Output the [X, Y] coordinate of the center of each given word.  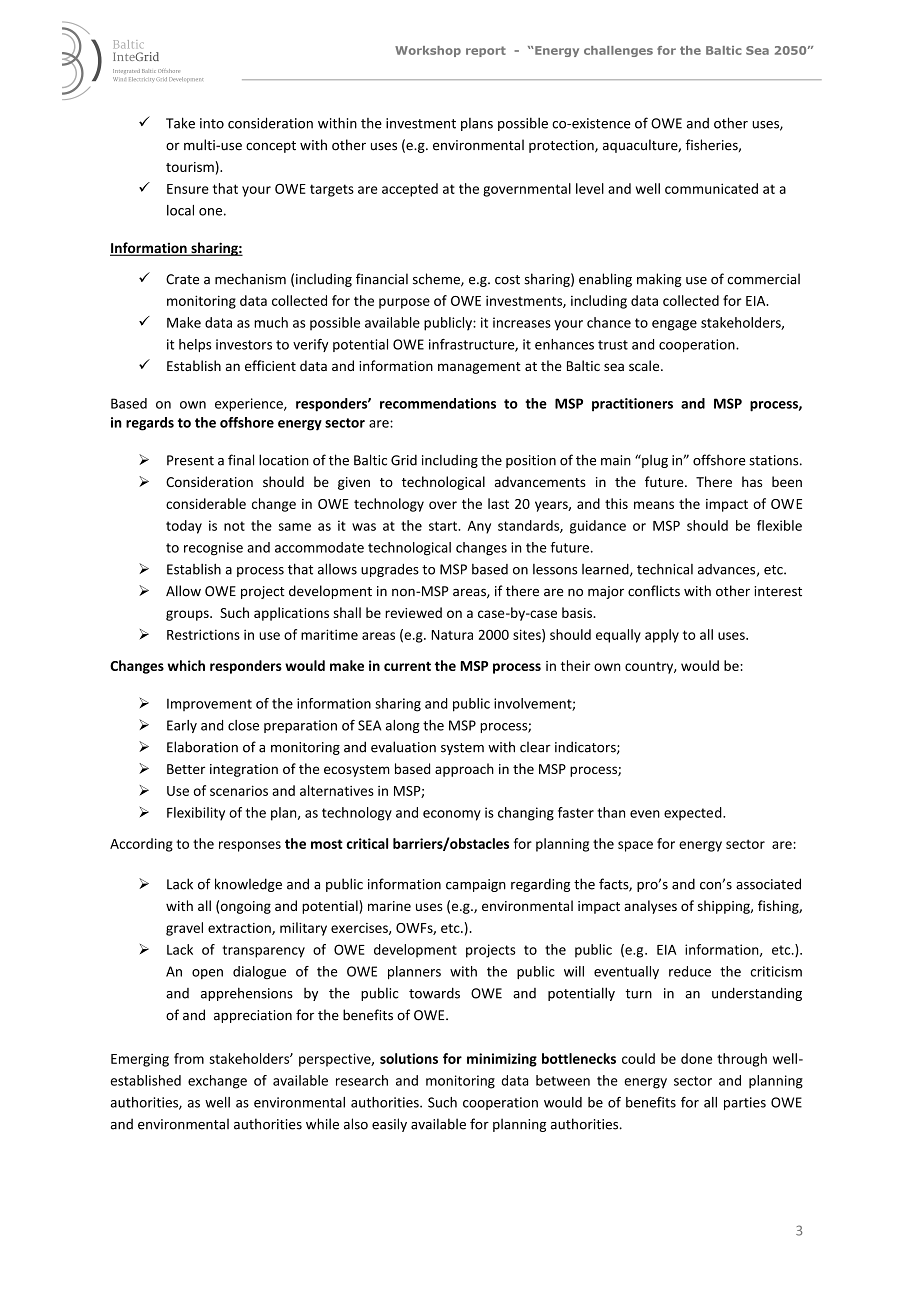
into [212, 123]
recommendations [438, 403]
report [486, 51]
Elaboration [202, 747]
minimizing [502, 1060]
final [241, 460]
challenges [618, 51]
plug [654, 461]
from [189, 1058]
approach [464, 770]
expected [694, 814]
